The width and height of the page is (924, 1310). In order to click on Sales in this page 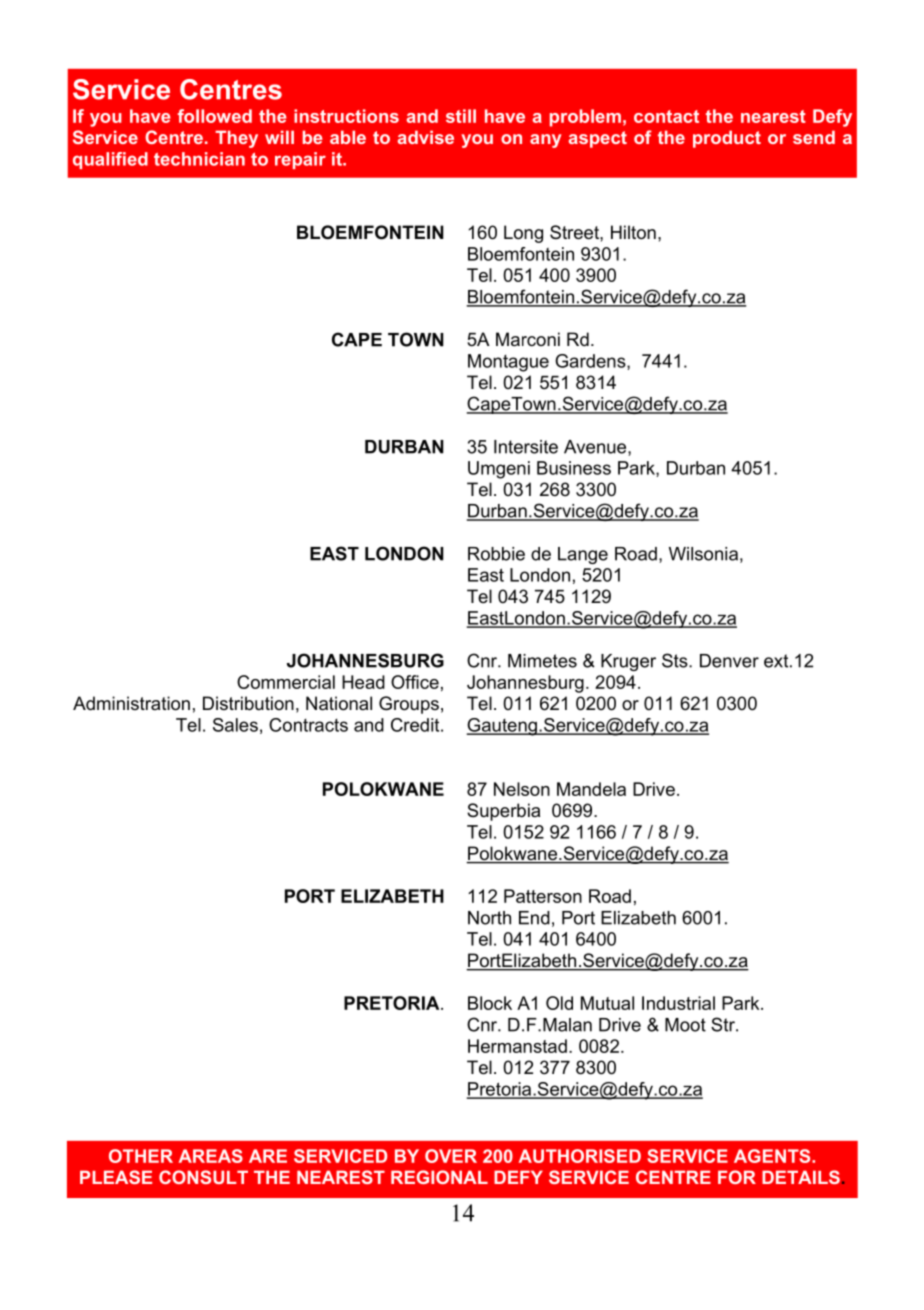, I will do `click(235, 725)`.
